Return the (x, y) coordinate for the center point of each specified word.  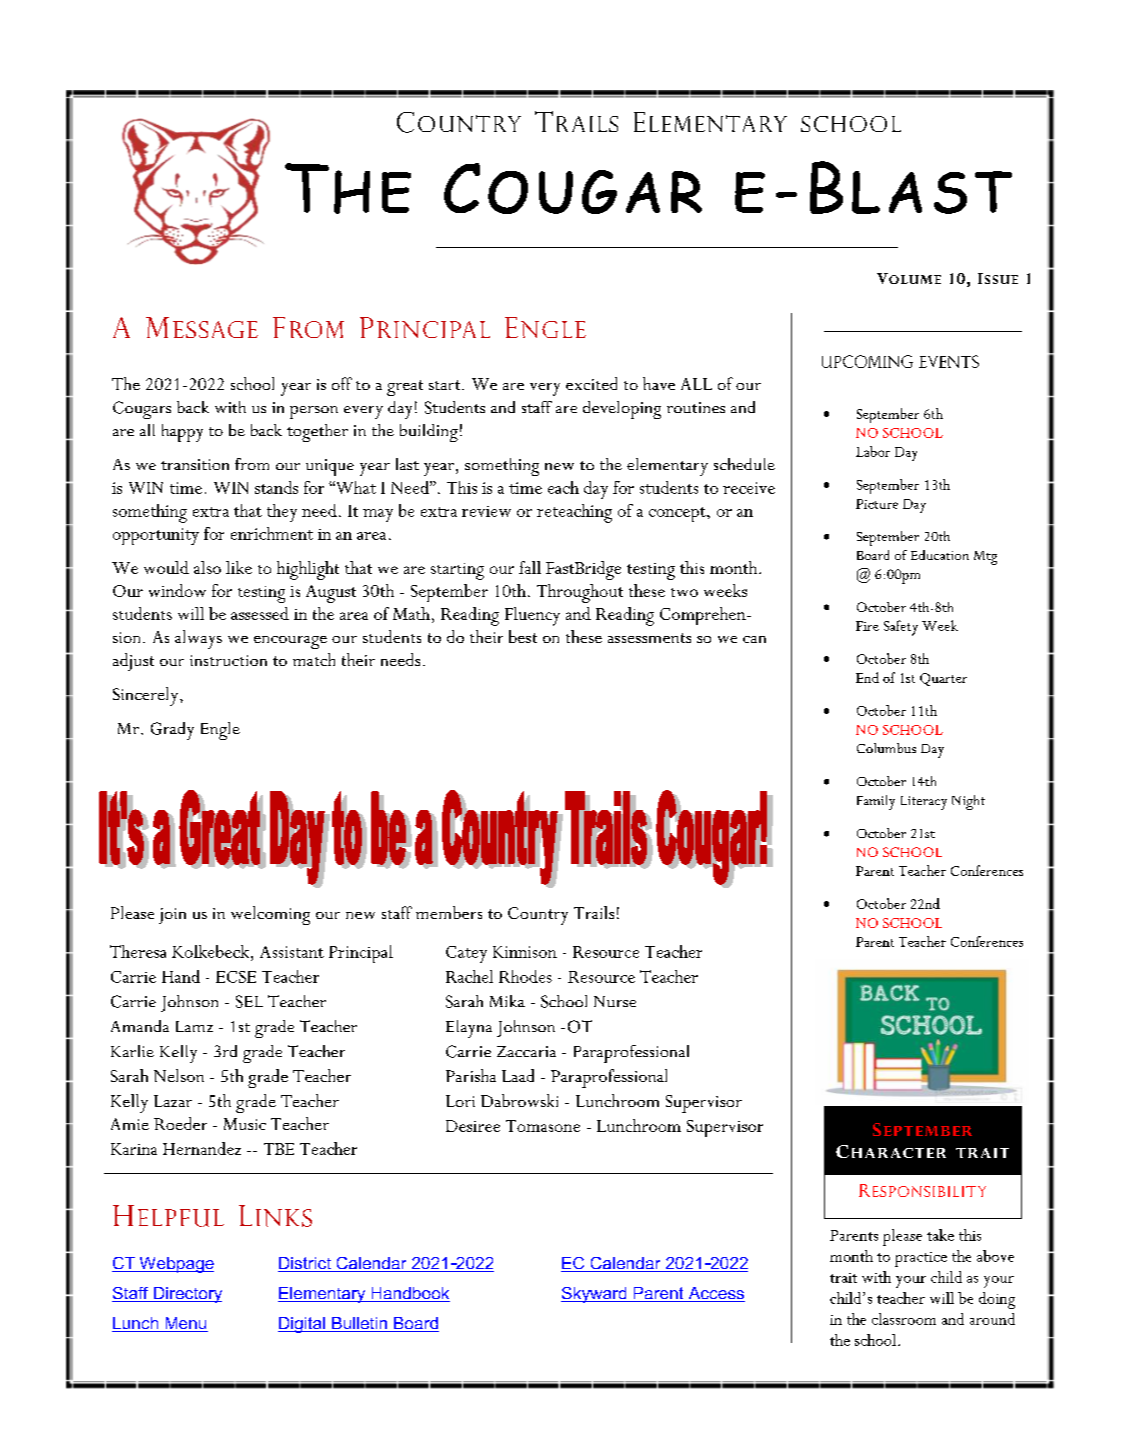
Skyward (595, 1295)
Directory (187, 1295)
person (314, 412)
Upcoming (867, 361)
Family (876, 802)
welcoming (270, 915)
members (449, 912)
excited (591, 383)
